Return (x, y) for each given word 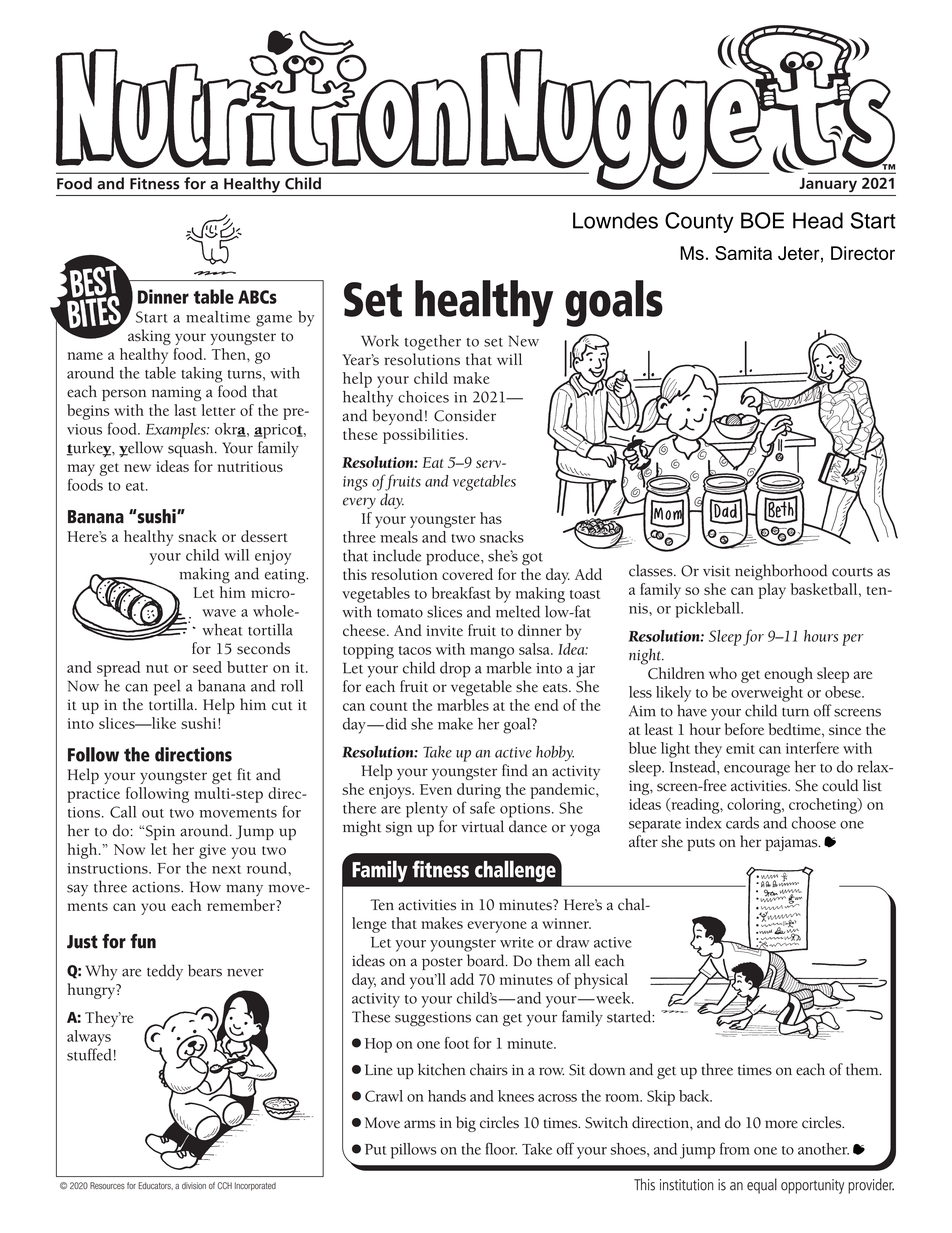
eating (286, 576)
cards (742, 823)
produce (454, 557)
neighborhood (781, 572)
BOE (762, 220)
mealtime (218, 317)
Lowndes (615, 220)
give (212, 851)
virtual (482, 826)
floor (501, 1148)
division (194, 1186)
